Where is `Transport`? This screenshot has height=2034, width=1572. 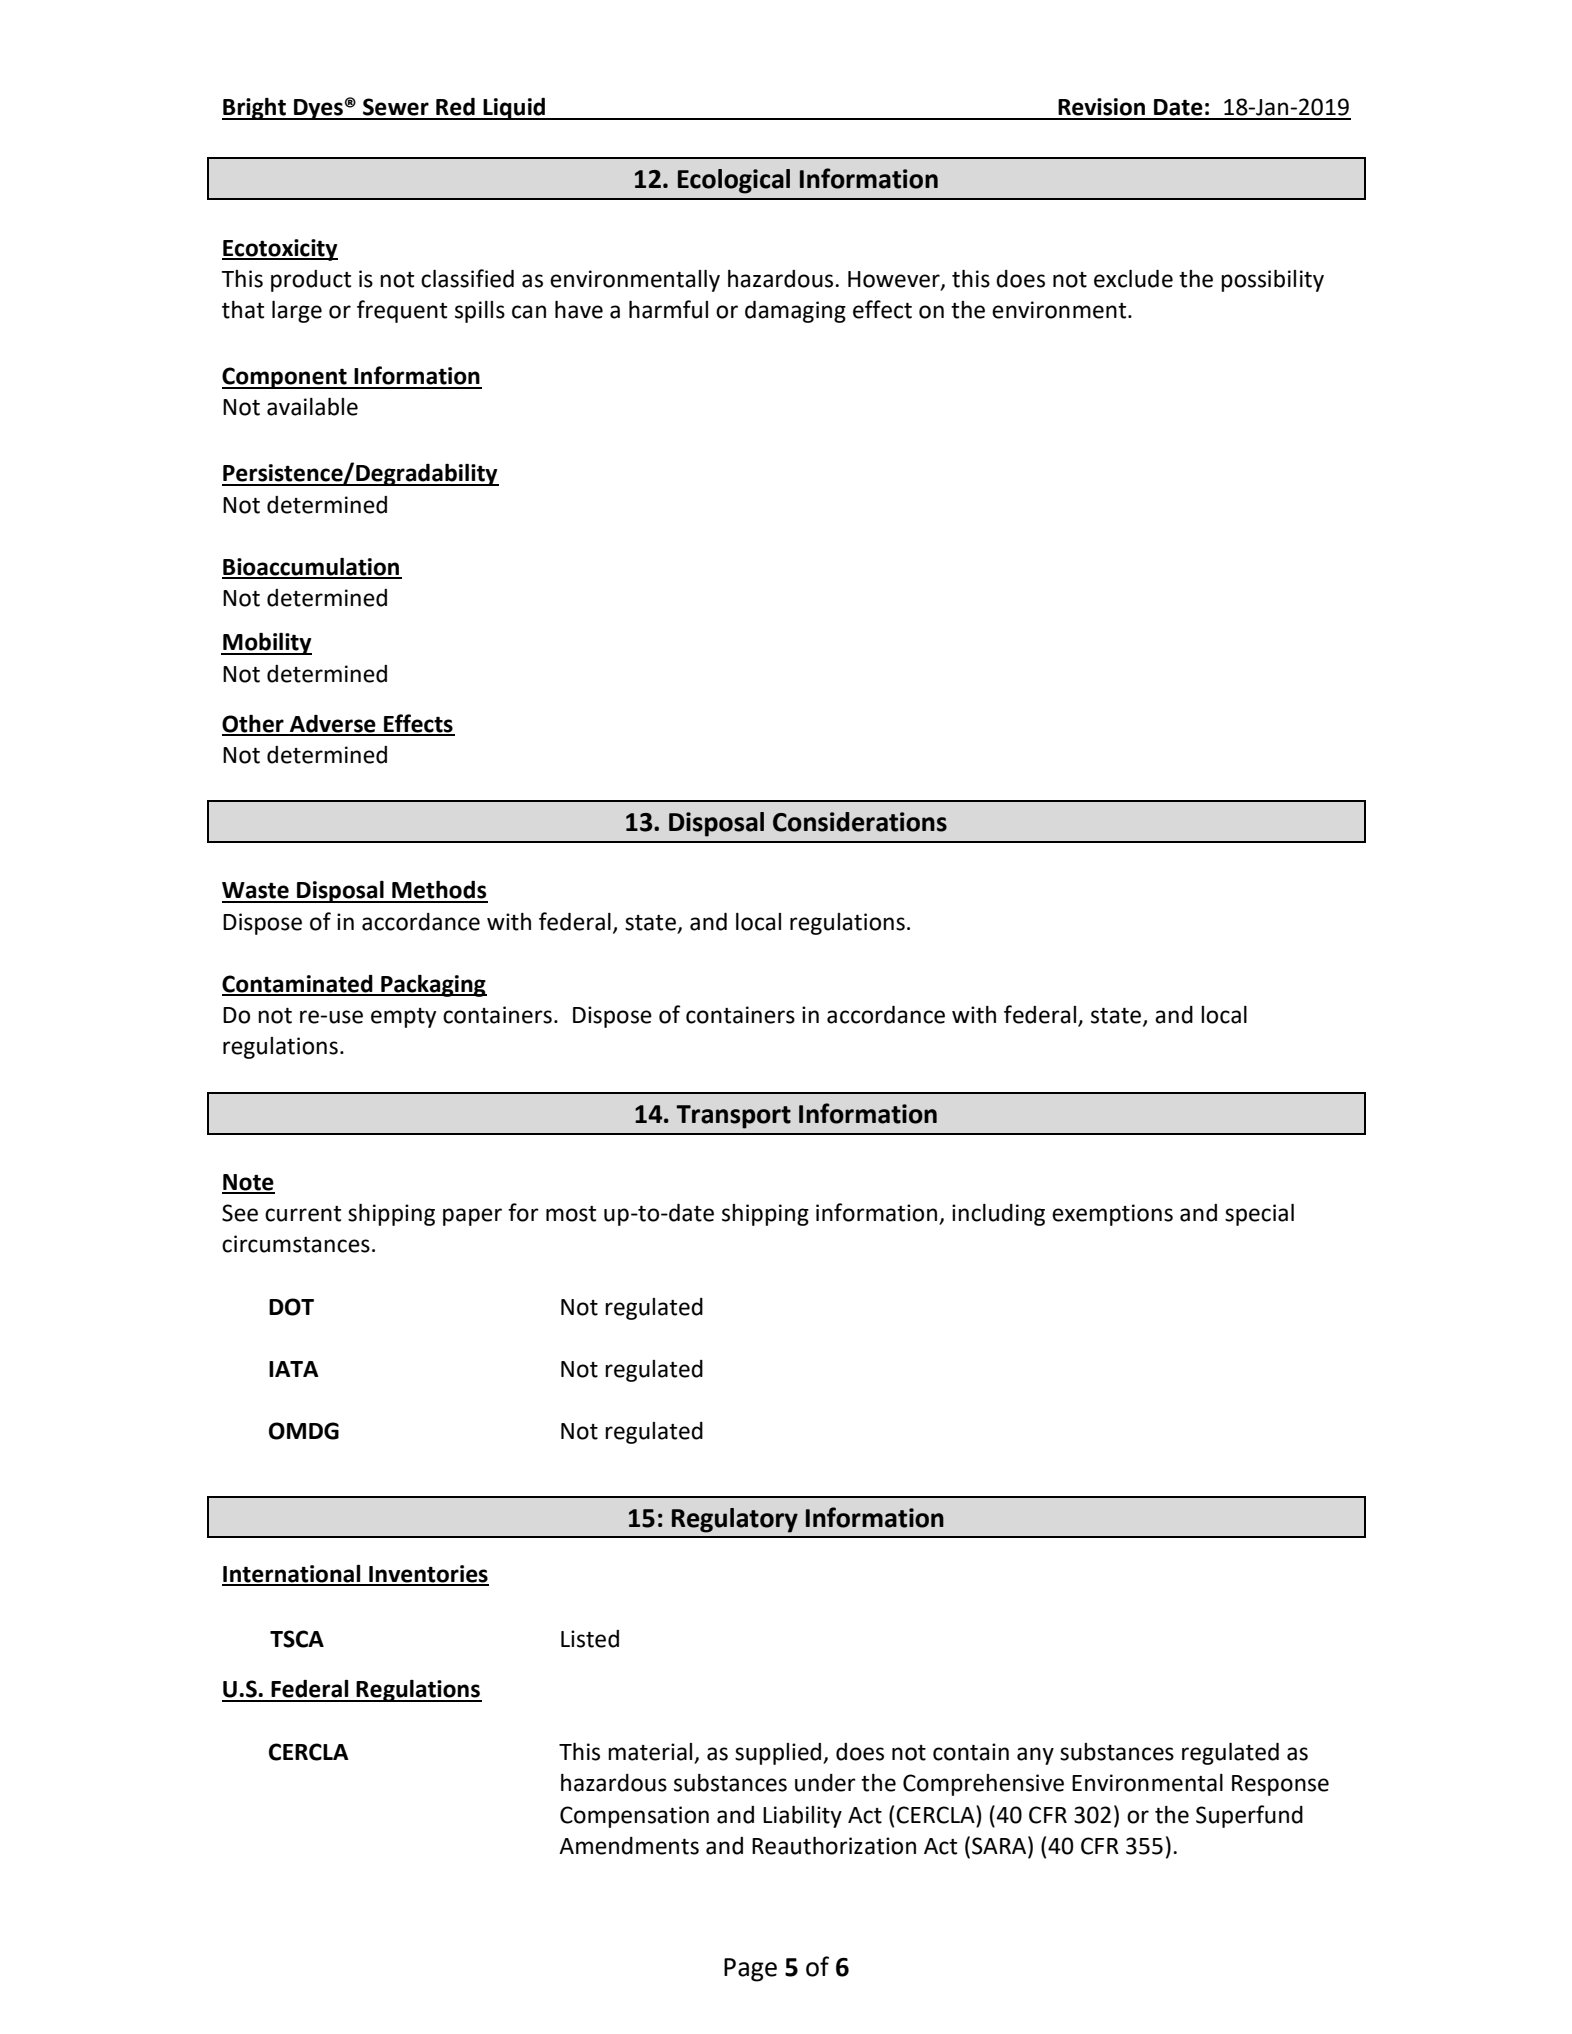
Transport is located at coordinates (733, 1117).
